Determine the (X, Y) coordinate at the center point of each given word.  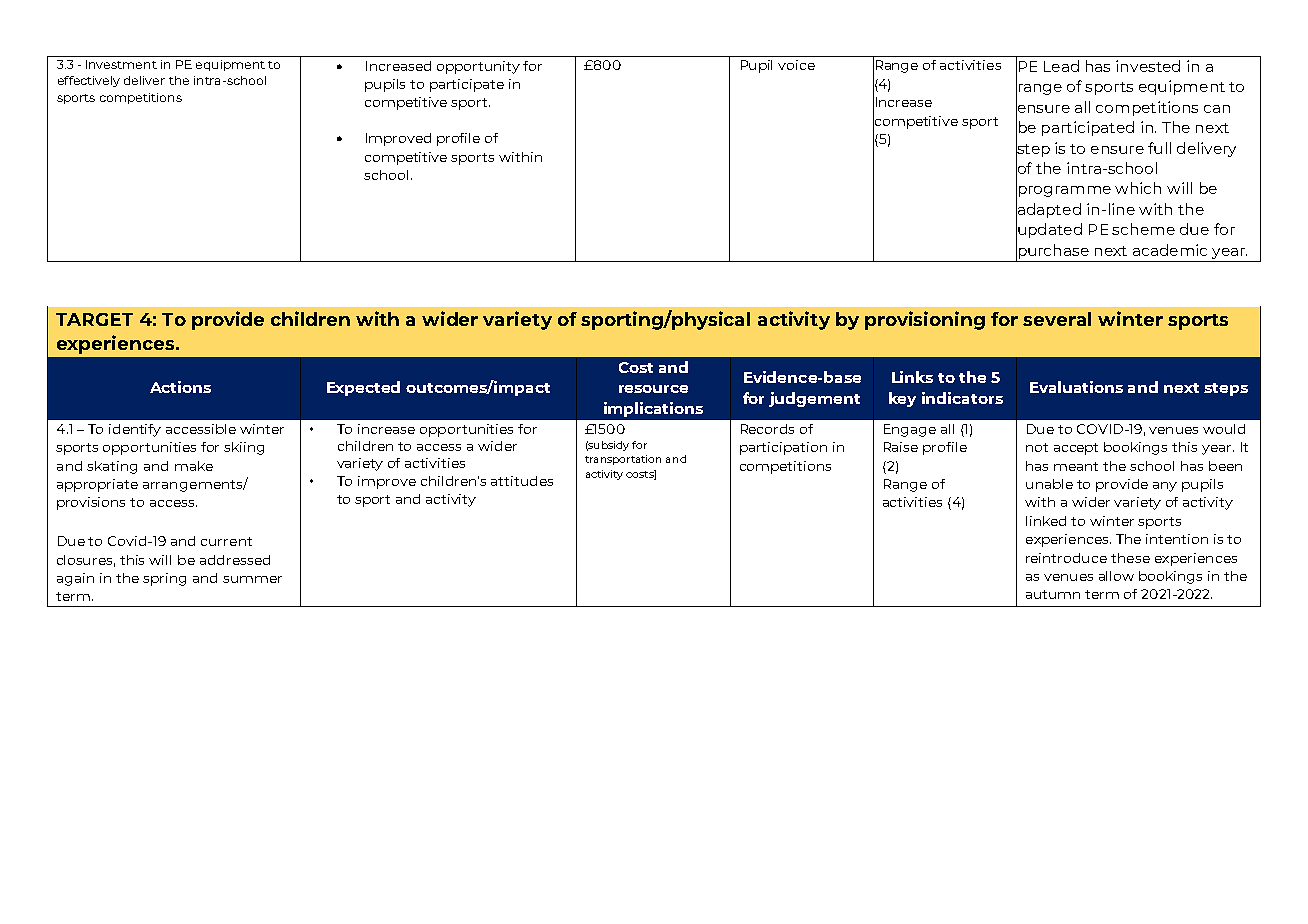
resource (653, 389)
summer (252, 579)
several (1057, 319)
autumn (1053, 594)
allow (1116, 576)
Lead (1061, 66)
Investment (121, 64)
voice (796, 65)
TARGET (94, 319)
